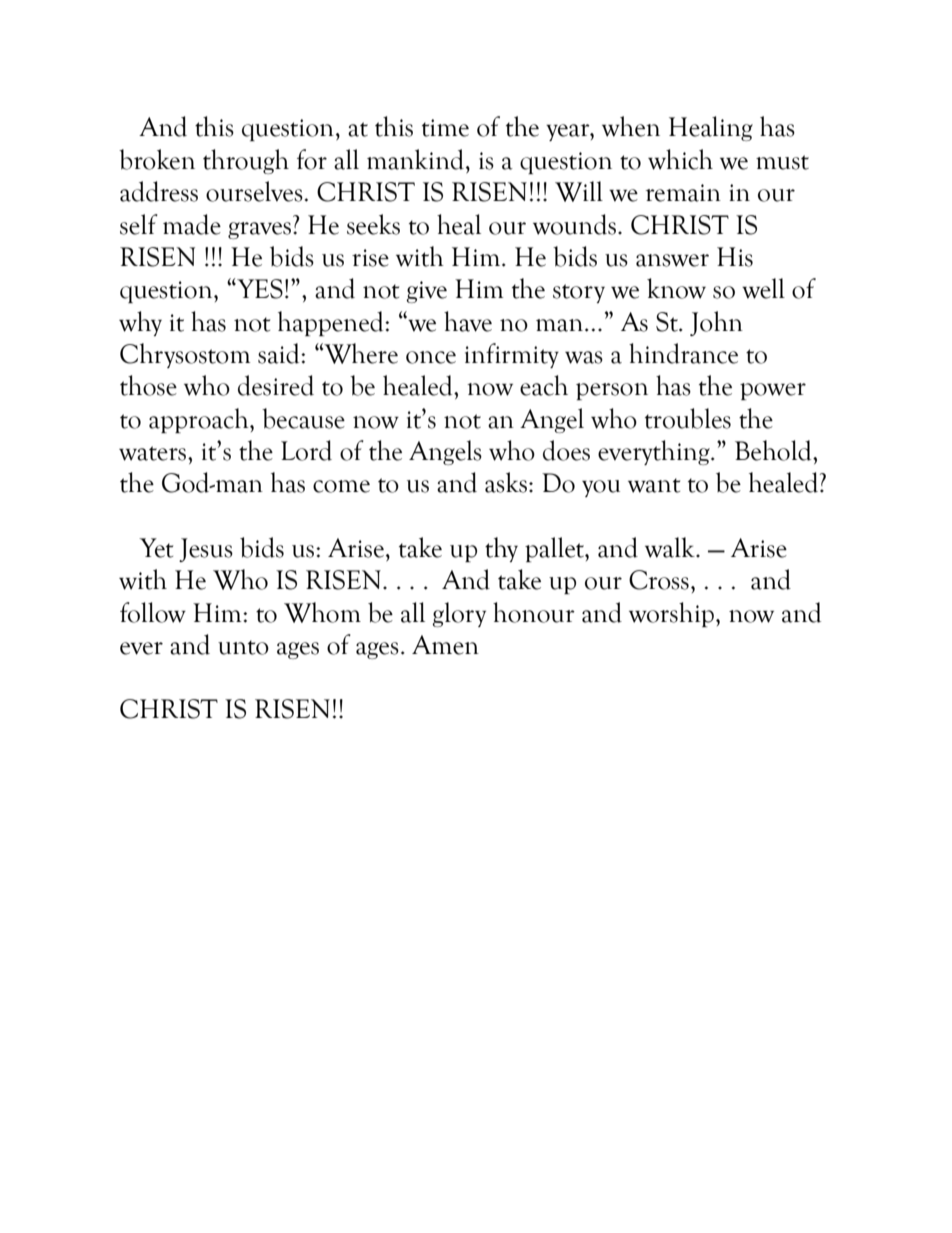 The width and height of the screenshot is (952, 1233). I want to click on time, so click(445, 128).
